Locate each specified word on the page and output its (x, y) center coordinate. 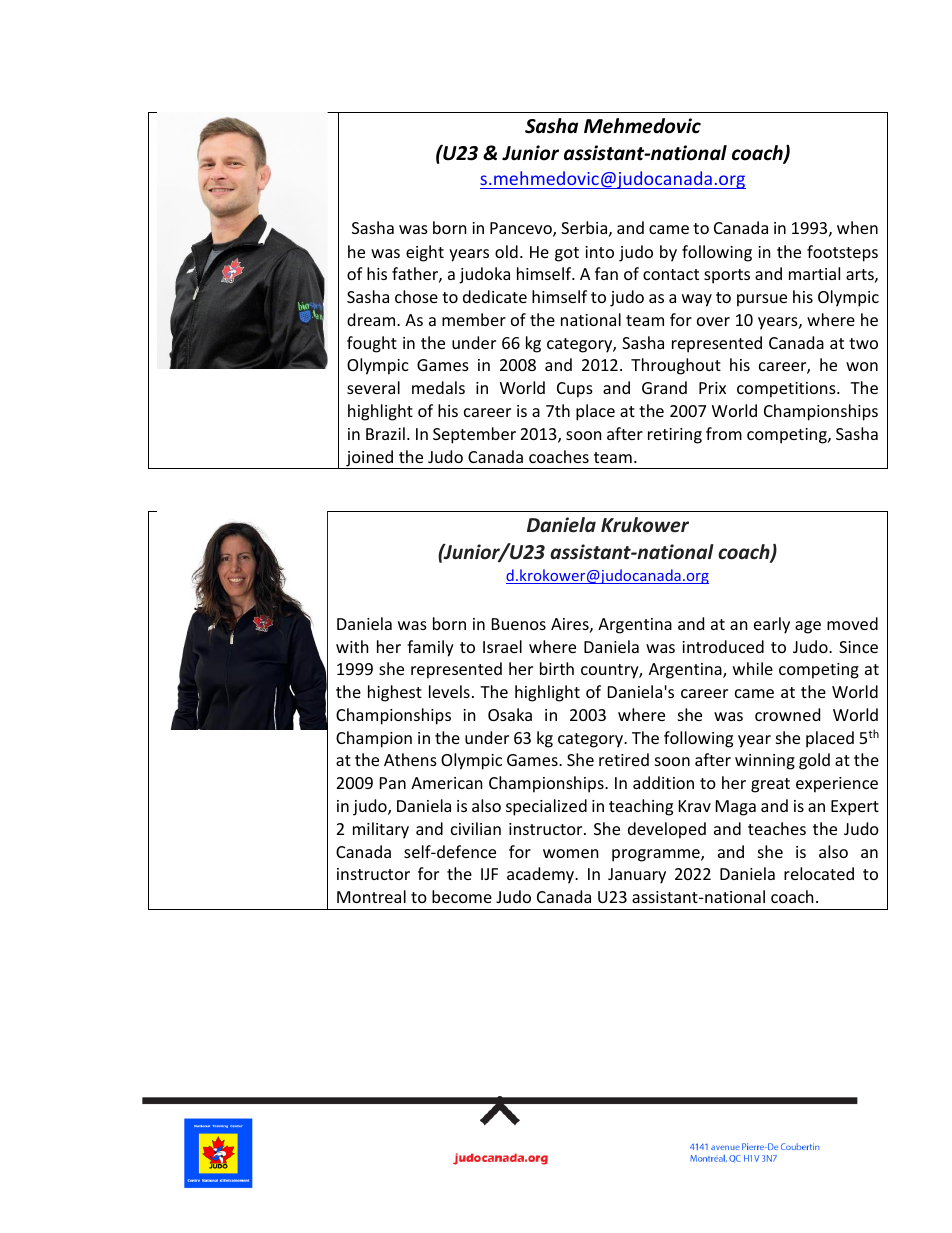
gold (814, 761)
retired (624, 759)
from (724, 433)
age (808, 627)
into (599, 252)
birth (557, 668)
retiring (675, 436)
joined (369, 459)
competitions (787, 390)
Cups (575, 390)
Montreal (371, 896)
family (430, 648)
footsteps (842, 253)
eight (425, 253)
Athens (410, 759)
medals (438, 387)
